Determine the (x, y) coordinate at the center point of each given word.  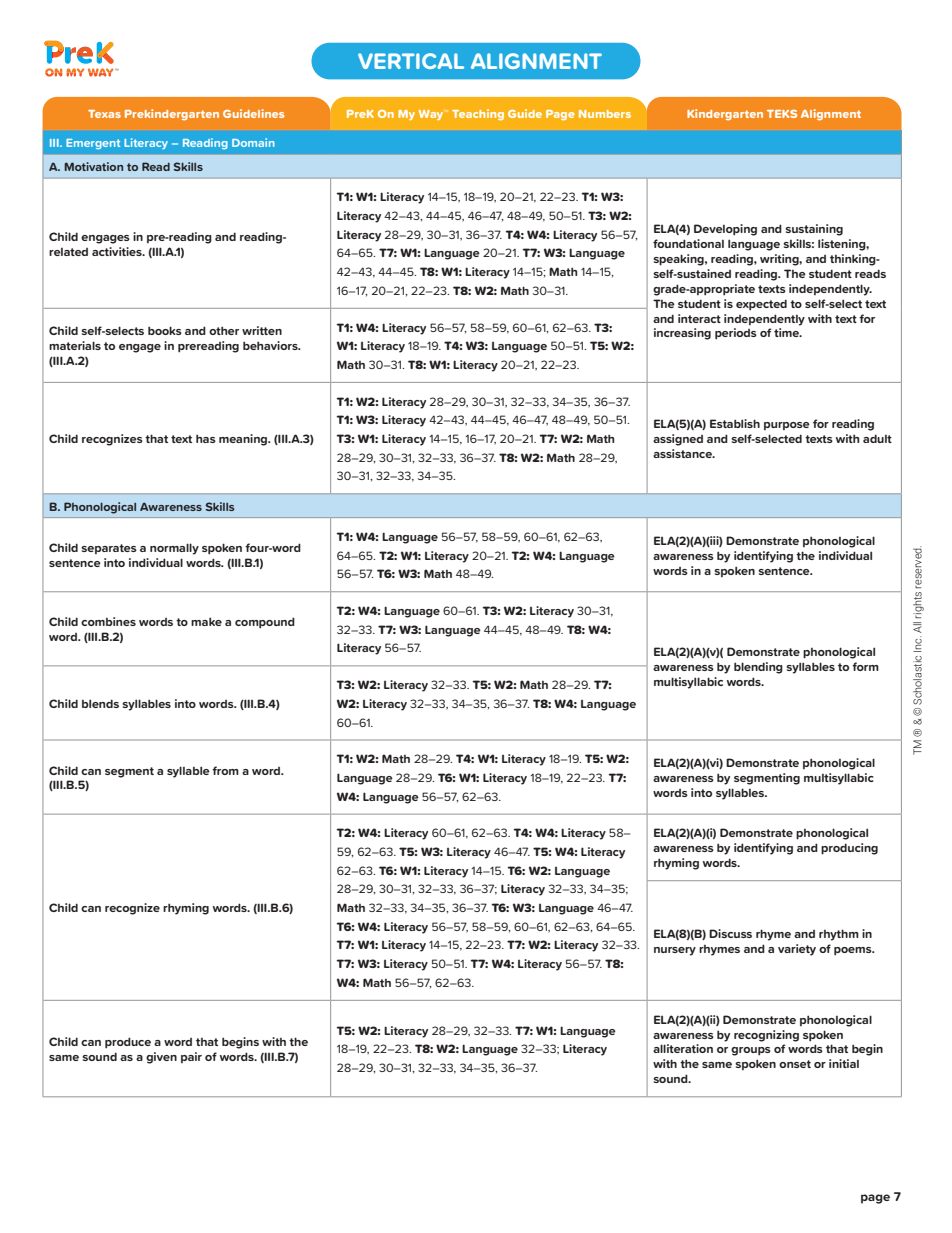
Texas (104, 114)
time (787, 332)
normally (174, 549)
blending (758, 668)
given (161, 1058)
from (225, 770)
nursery (675, 951)
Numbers (605, 114)
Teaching (478, 114)
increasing (682, 334)
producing (849, 849)
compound (265, 623)
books (165, 330)
